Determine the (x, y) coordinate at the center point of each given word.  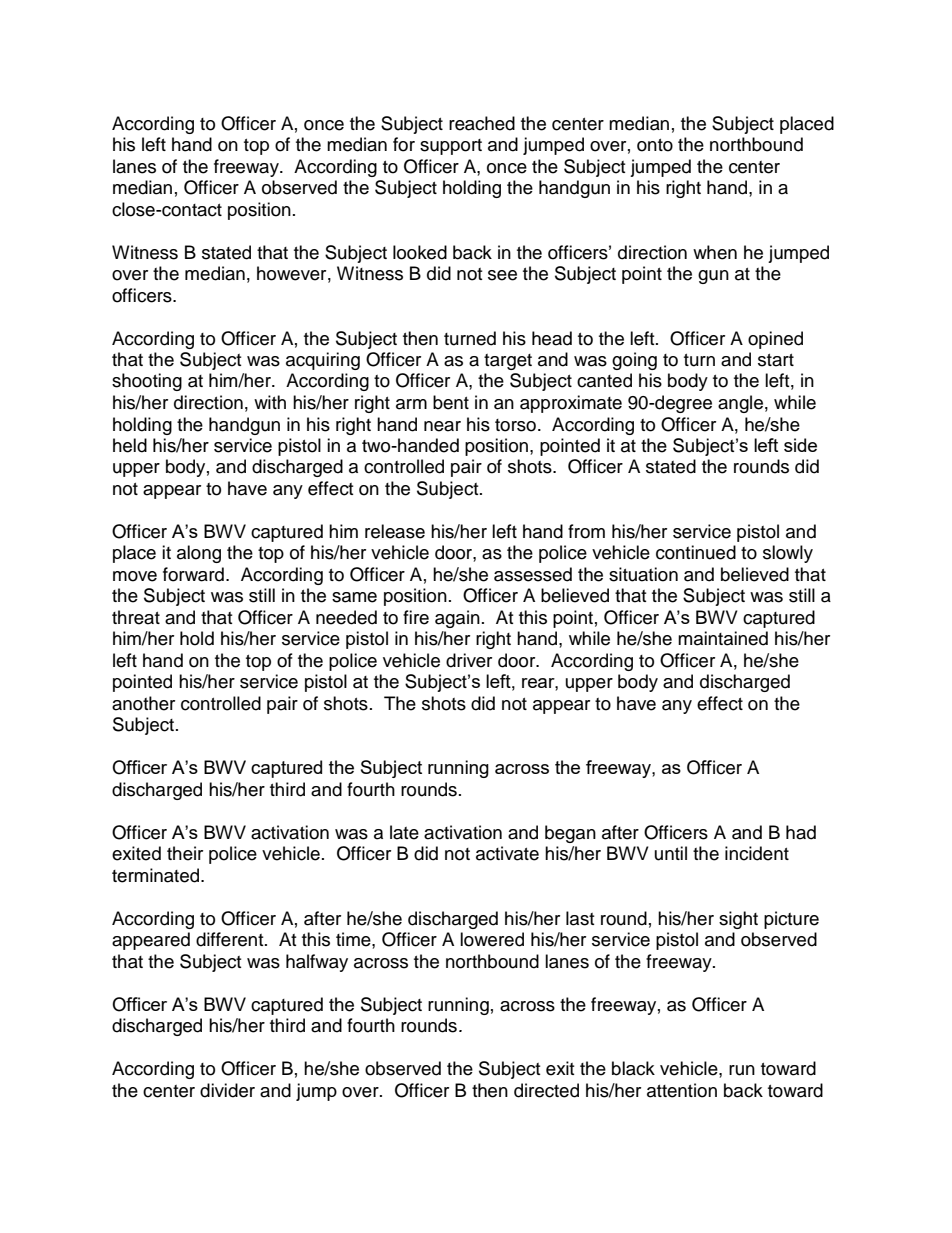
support (451, 147)
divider (227, 1090)
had (801, 832)
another (143, 703)
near (442, 426)
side (800, 445)
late (404, 832)
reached (482, 123)
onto (655, 145)
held (130, 445)
